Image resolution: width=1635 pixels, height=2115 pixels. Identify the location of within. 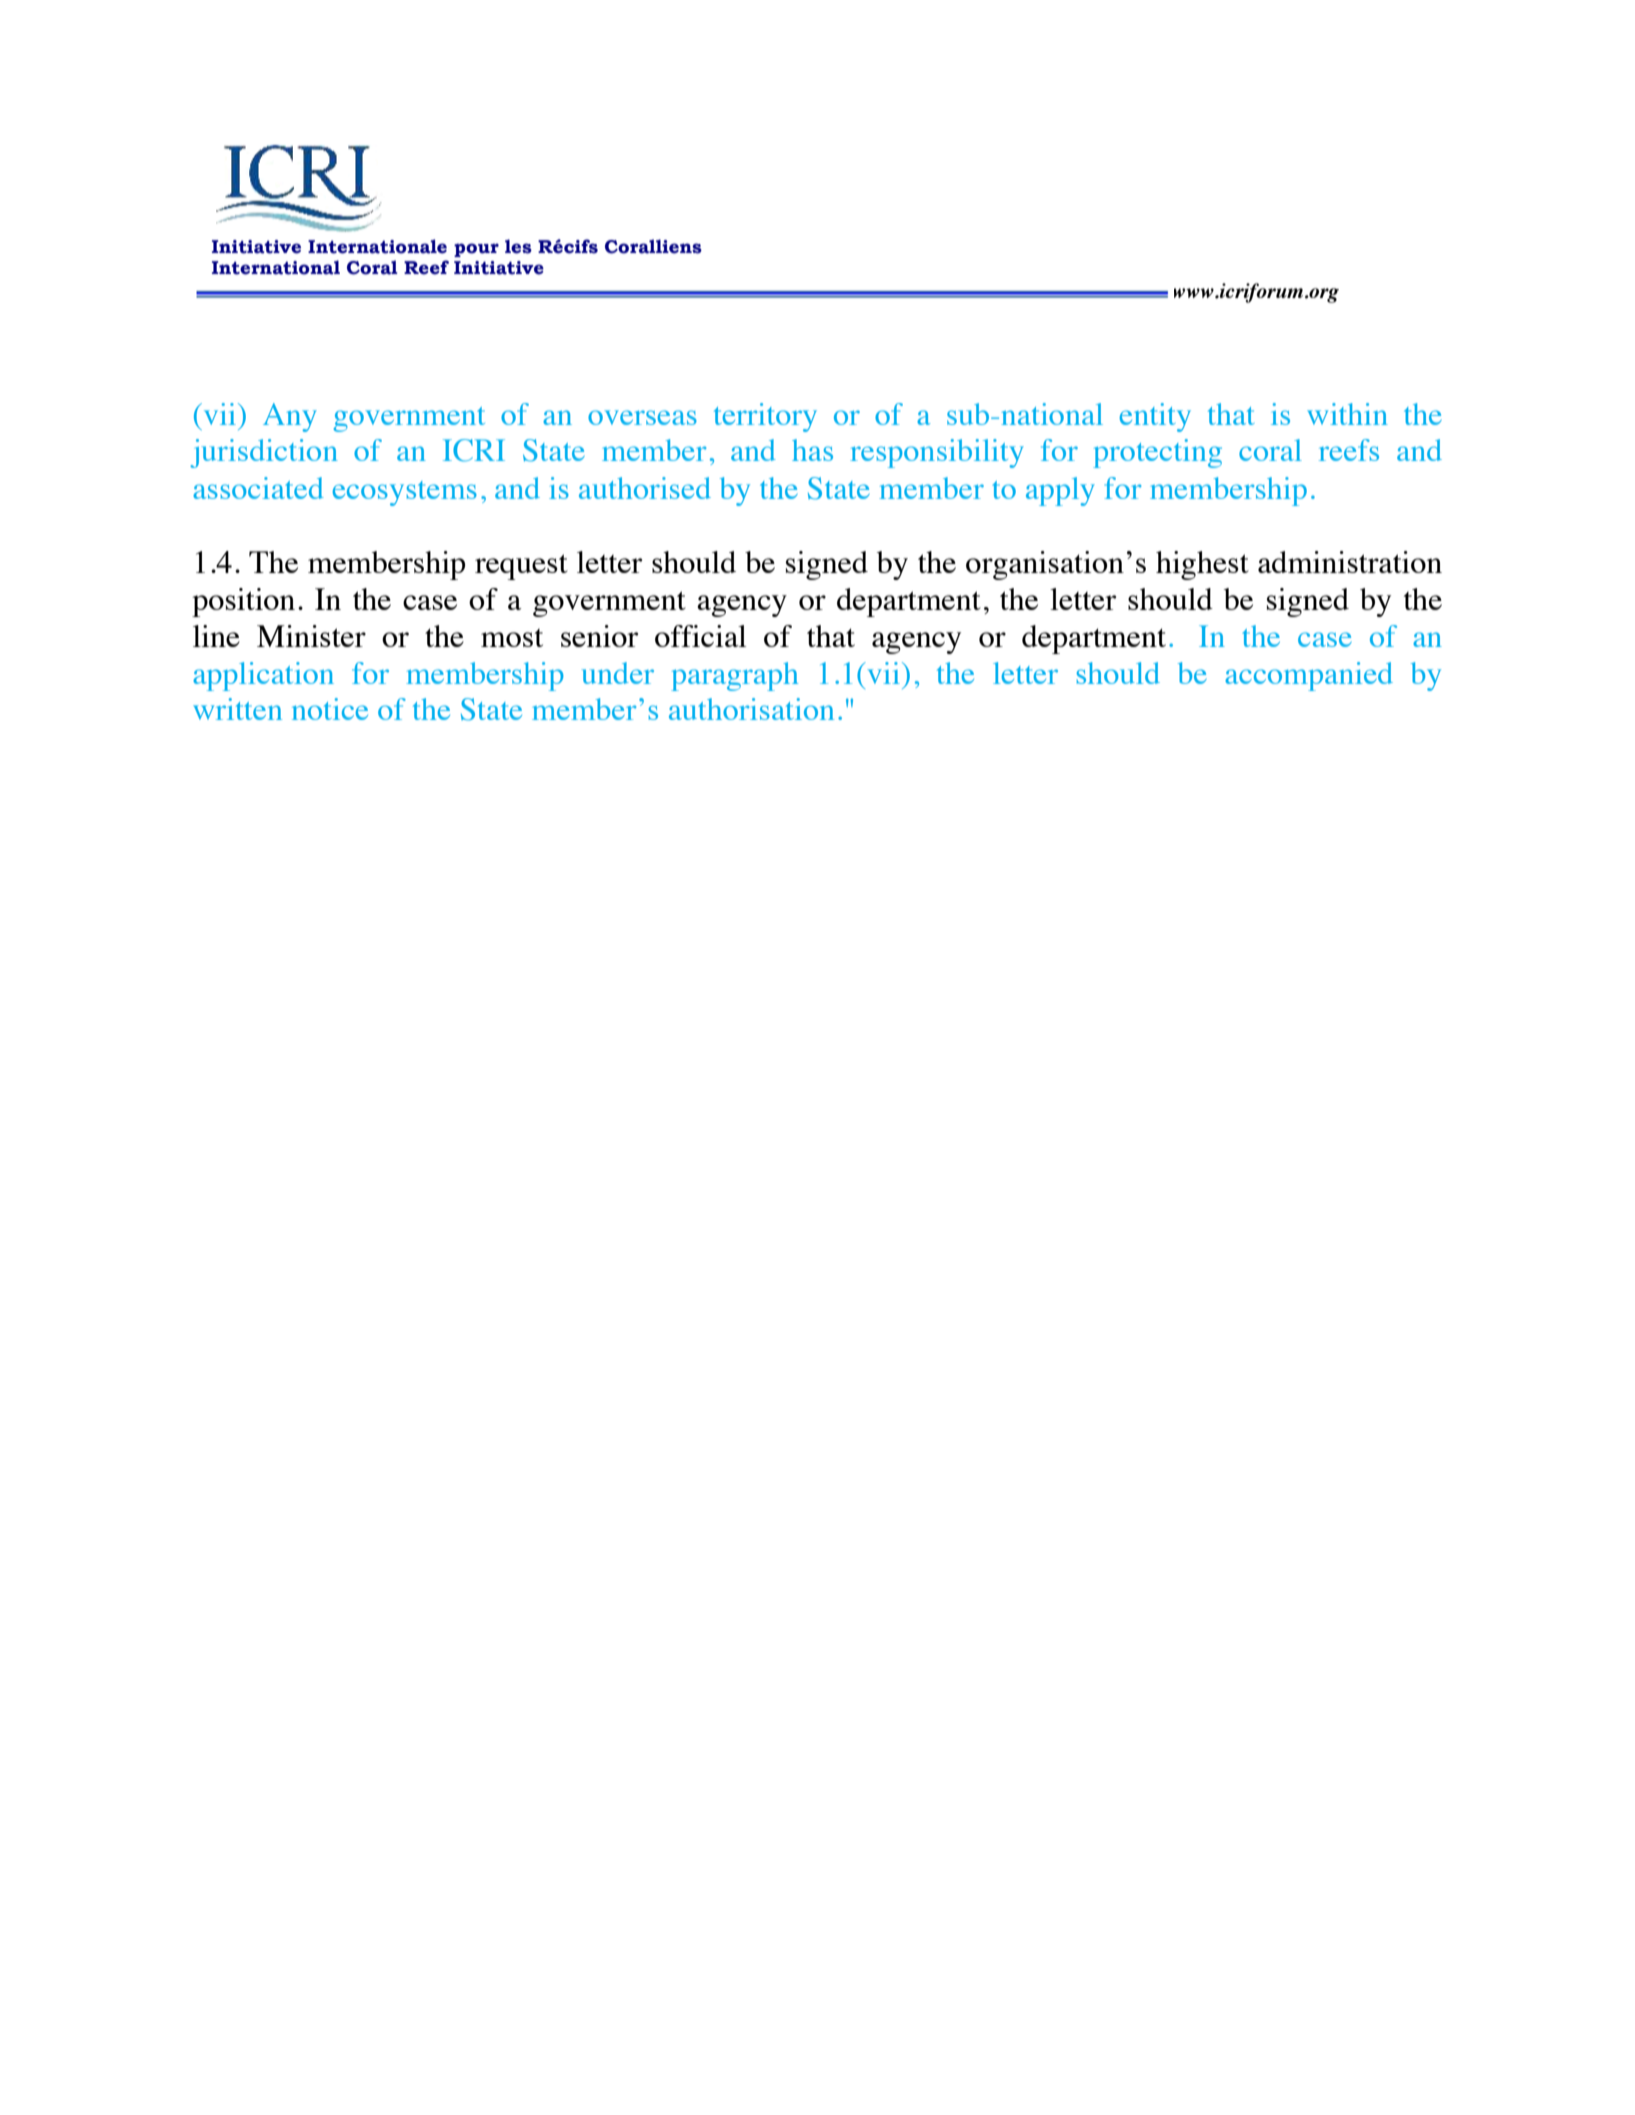
(1347, 414).
